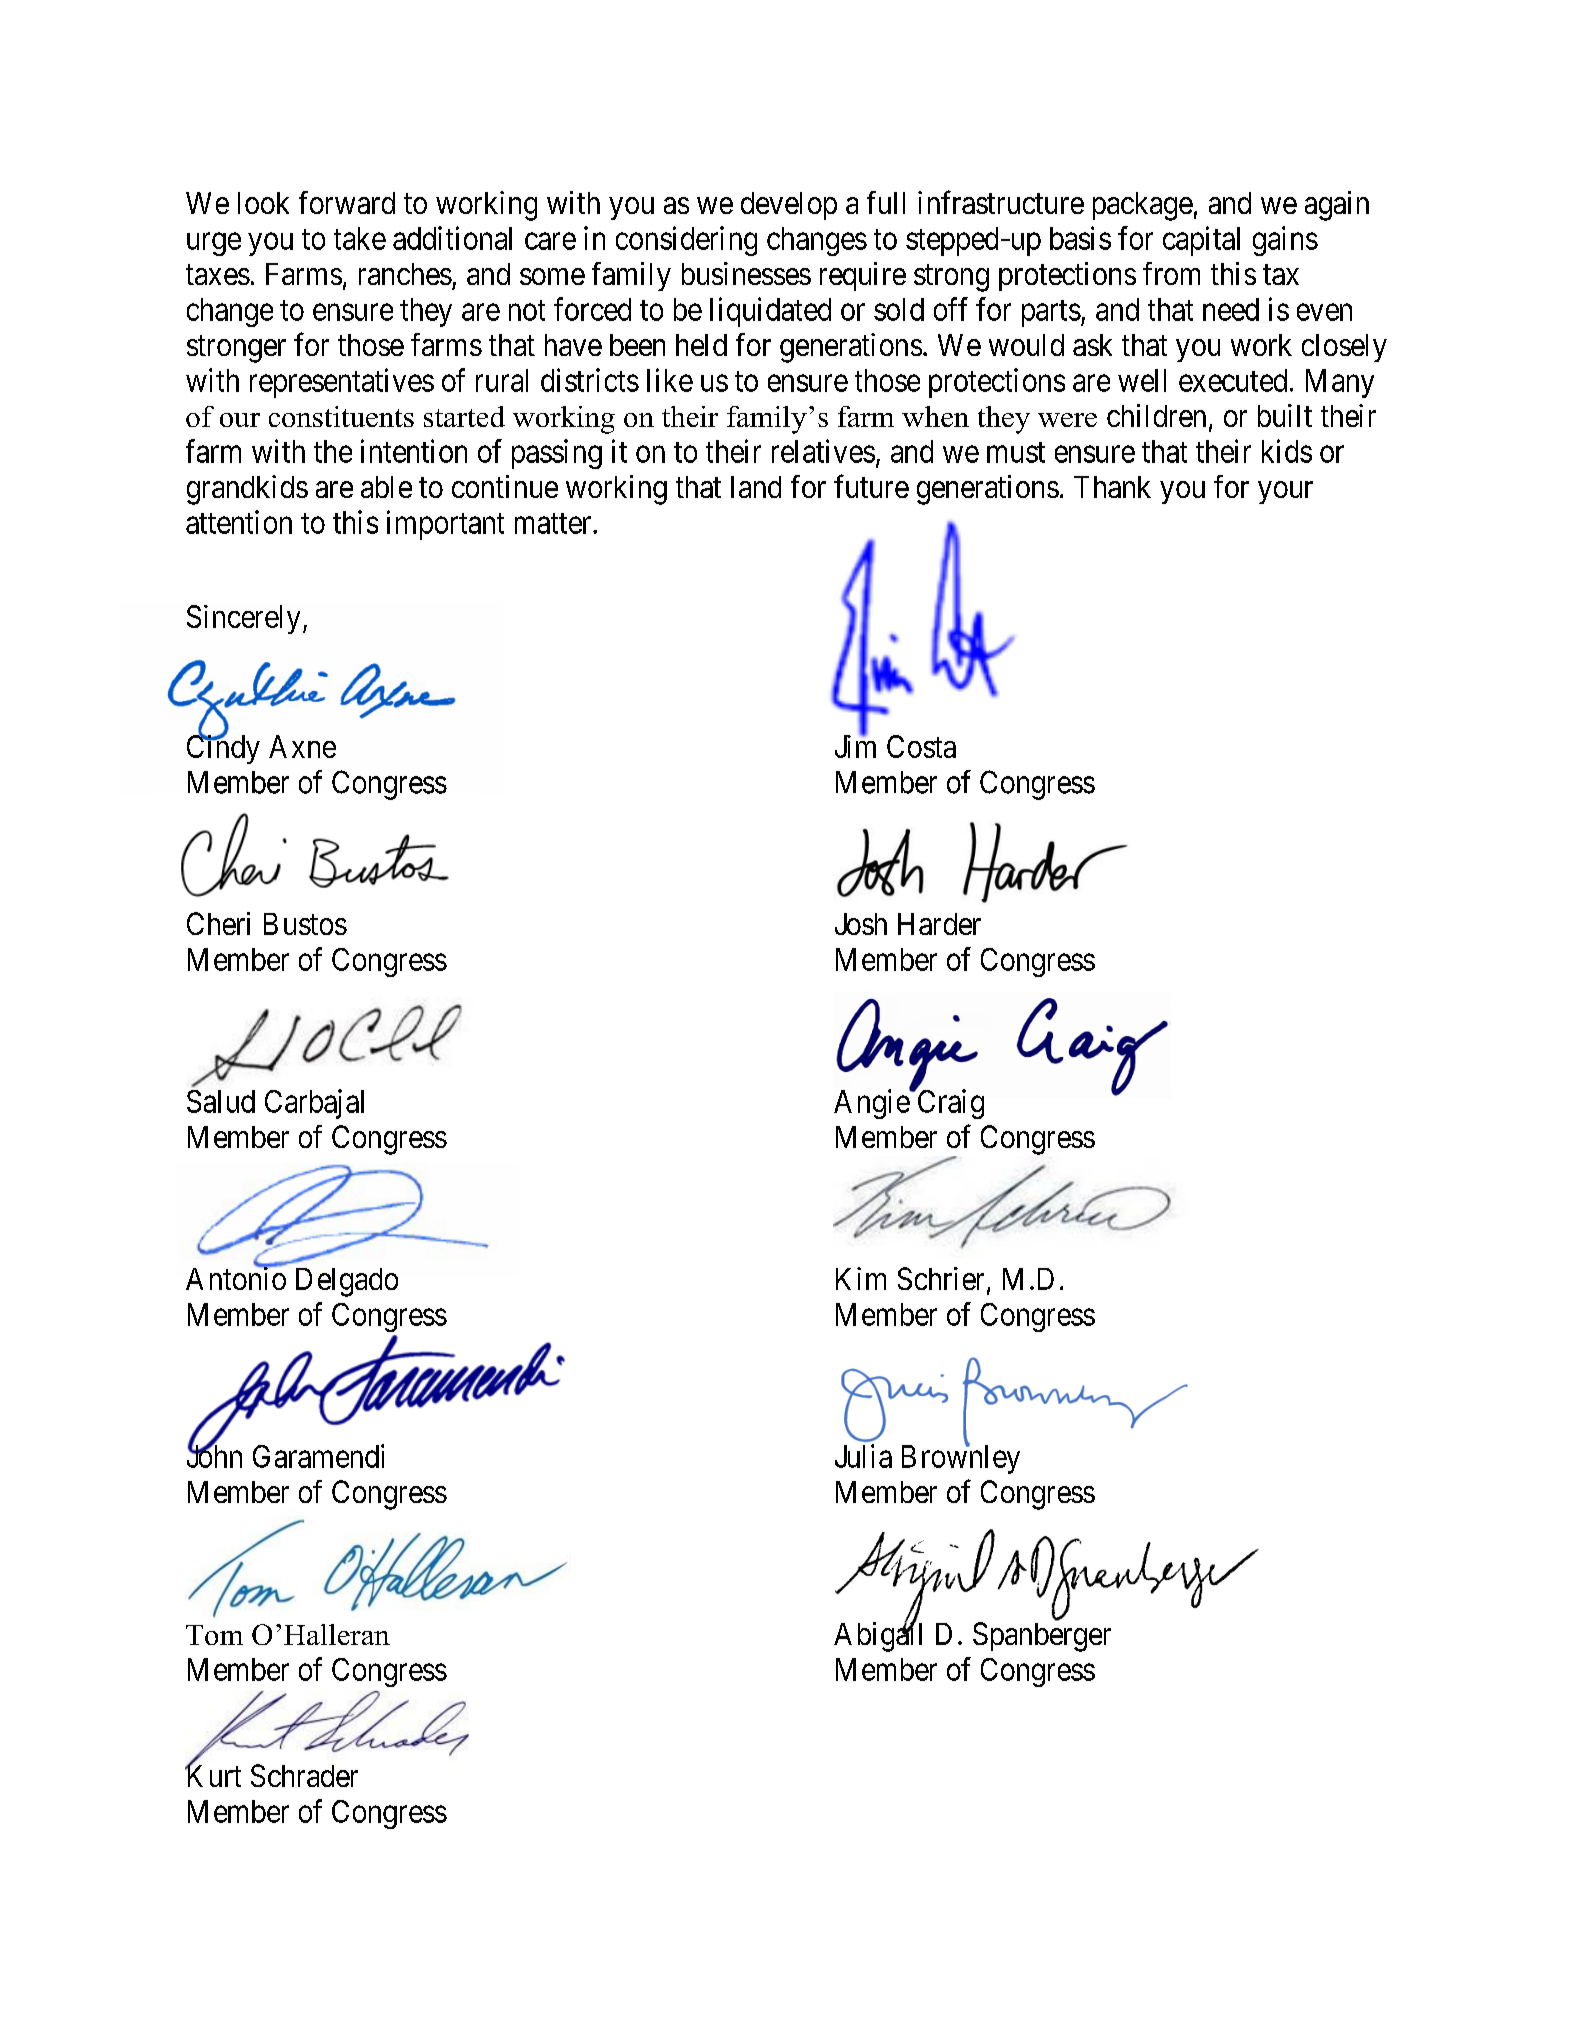 The width and height of the document is (1574, 2037). What do you see at coordinates (386, 487) in the document?
I see `able` at bounding box center [386, 487].
